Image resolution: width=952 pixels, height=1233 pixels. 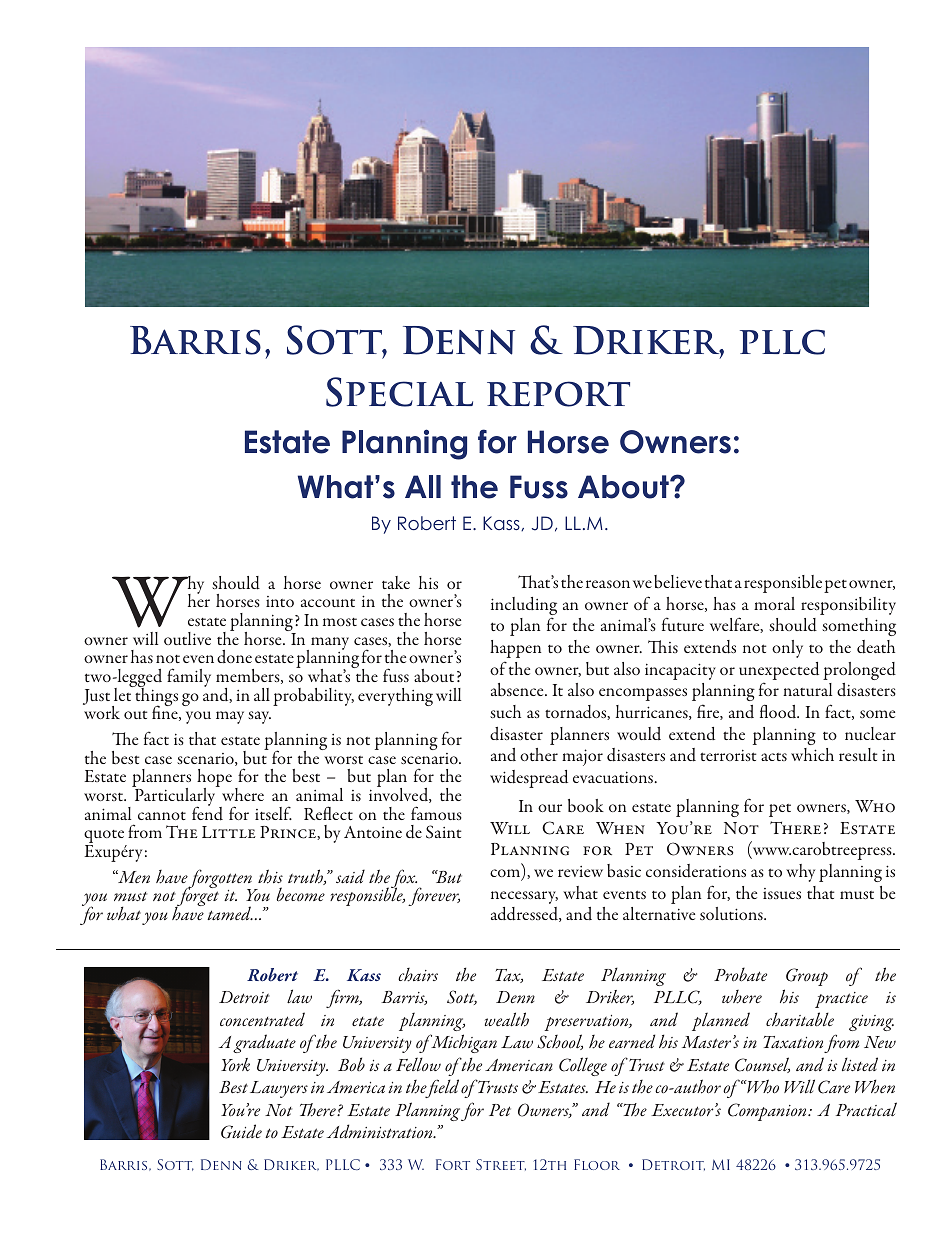 I want to click on Guide, so click(x=241, y=1131).
